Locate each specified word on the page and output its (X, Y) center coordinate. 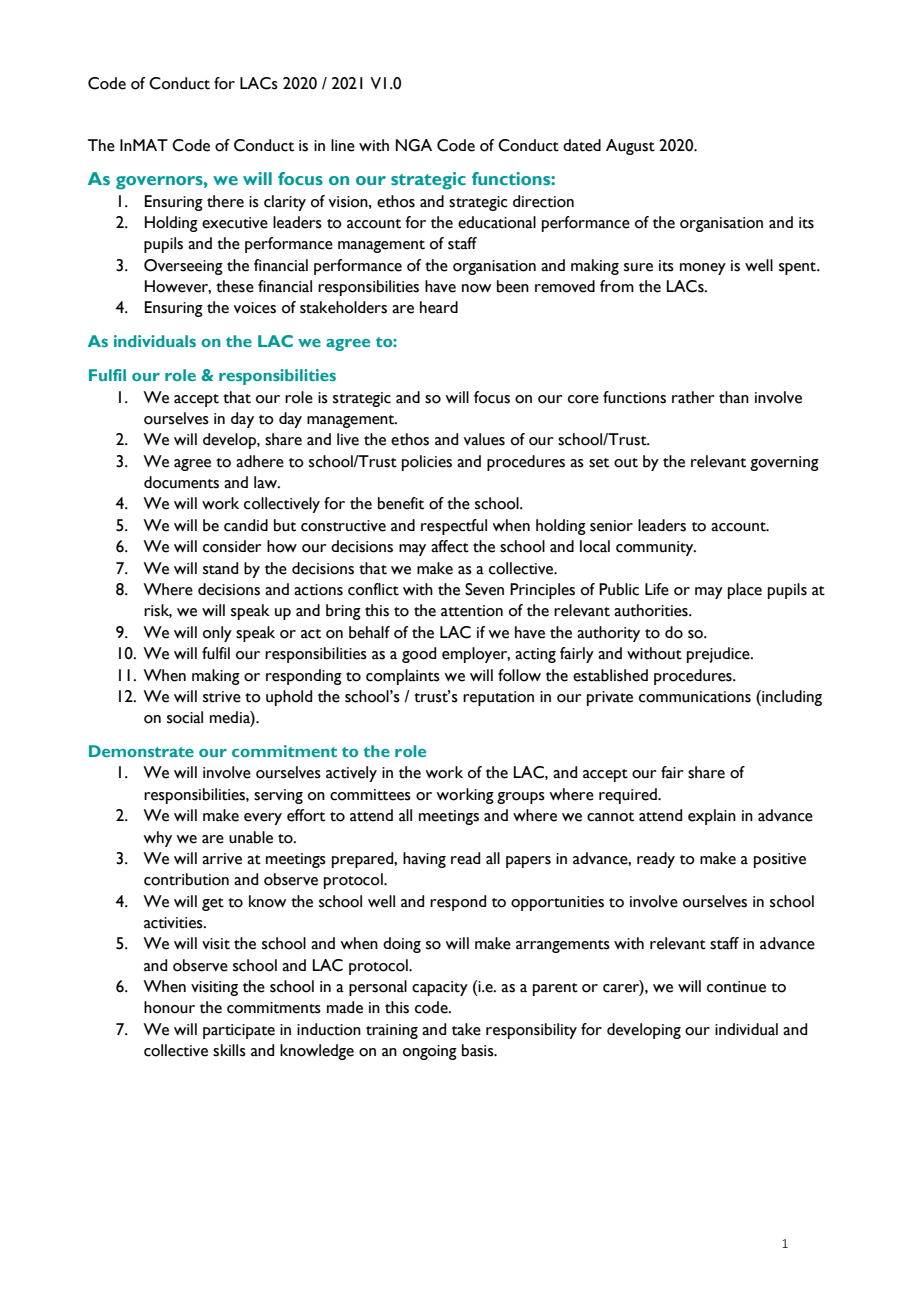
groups (521, 798)
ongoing (430, 1052)
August (630, 147)
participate (239, 1031)
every (263, 819)
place (745, 591)
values (484, 439)
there (225, 201)
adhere (260, 461)
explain (712, 817)
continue (736, 987)
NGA (414, 145)
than (734, 397)
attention (472, 611)
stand (220, 568)
